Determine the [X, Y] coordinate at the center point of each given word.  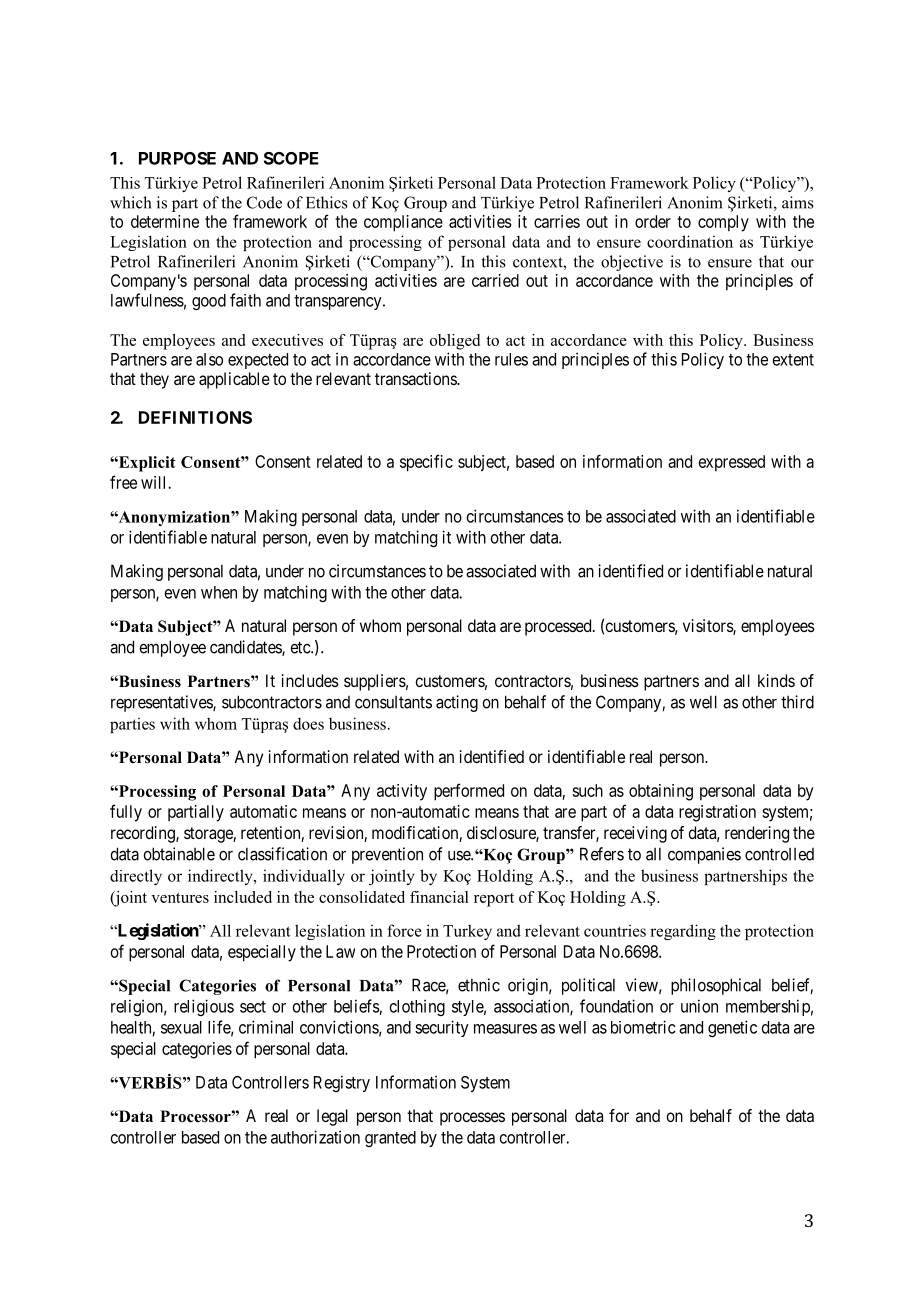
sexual [181, 1027]
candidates [246, 648]
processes [472, 1119]
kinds [776, 680]
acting [457, 703]
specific [426, 463]
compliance [403, 223]
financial [439, 897]
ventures [180, 898]
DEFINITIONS [195, 417]
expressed [732, 463]
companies [704, 855]
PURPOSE [177, 158]
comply [723, 223]
